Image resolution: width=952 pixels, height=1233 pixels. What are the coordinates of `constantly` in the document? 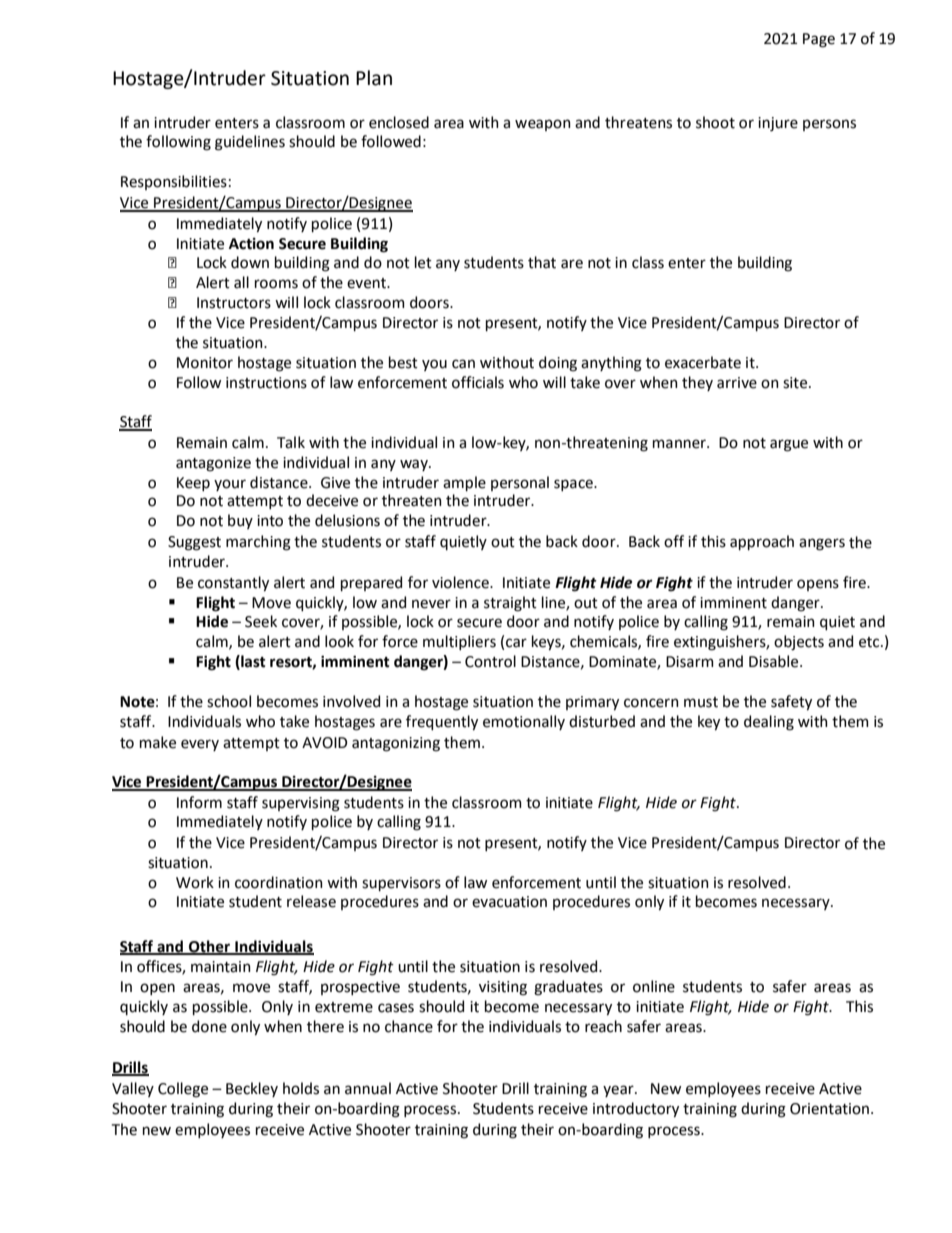 It's located at (233, 583).
